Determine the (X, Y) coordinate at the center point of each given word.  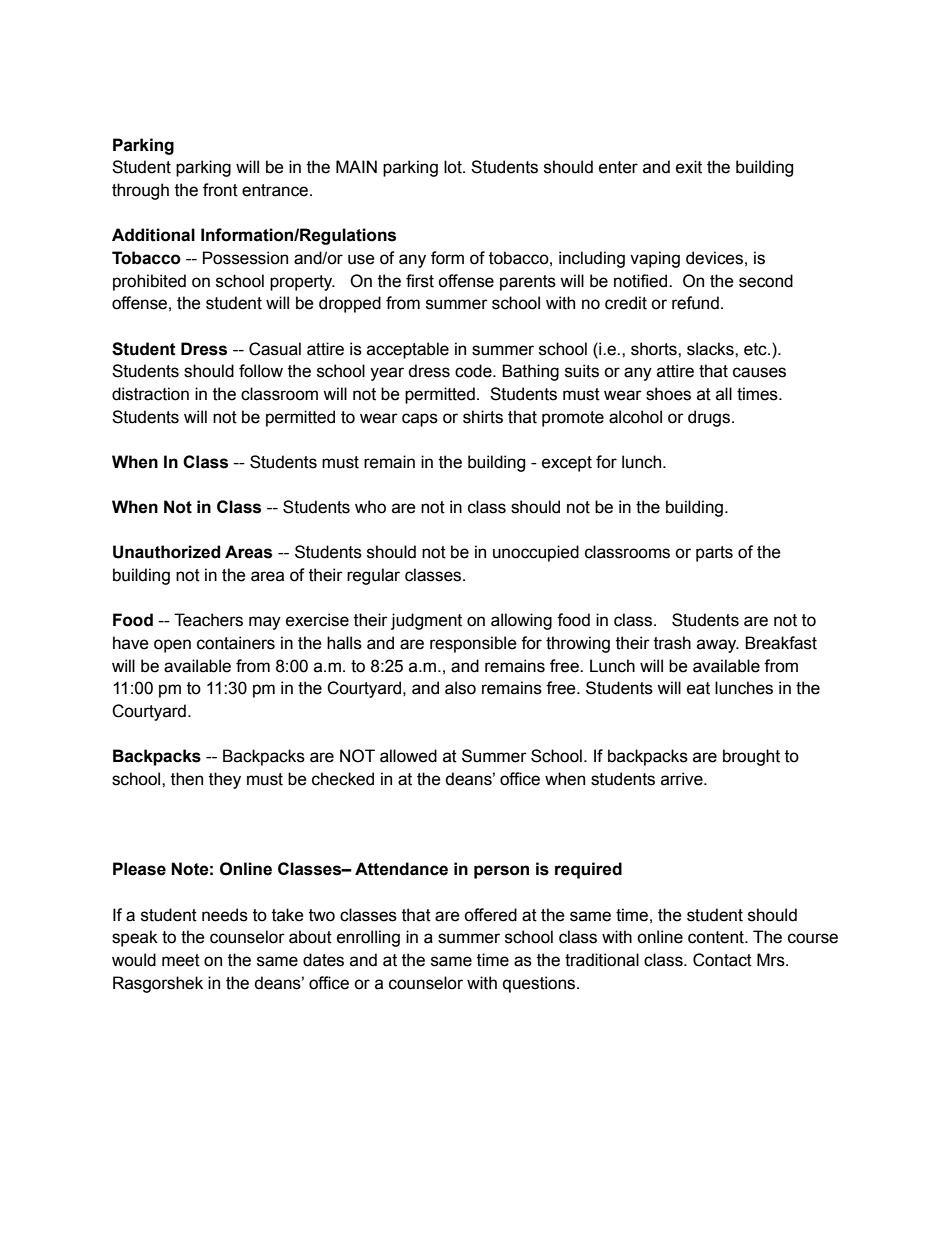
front (220, 190)
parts (714, 554)
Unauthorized (166, 552)
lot (454, 167)
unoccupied (536, 553)
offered (490, 915)
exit (689, 167)
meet (181, 960)
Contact (722, 960)
